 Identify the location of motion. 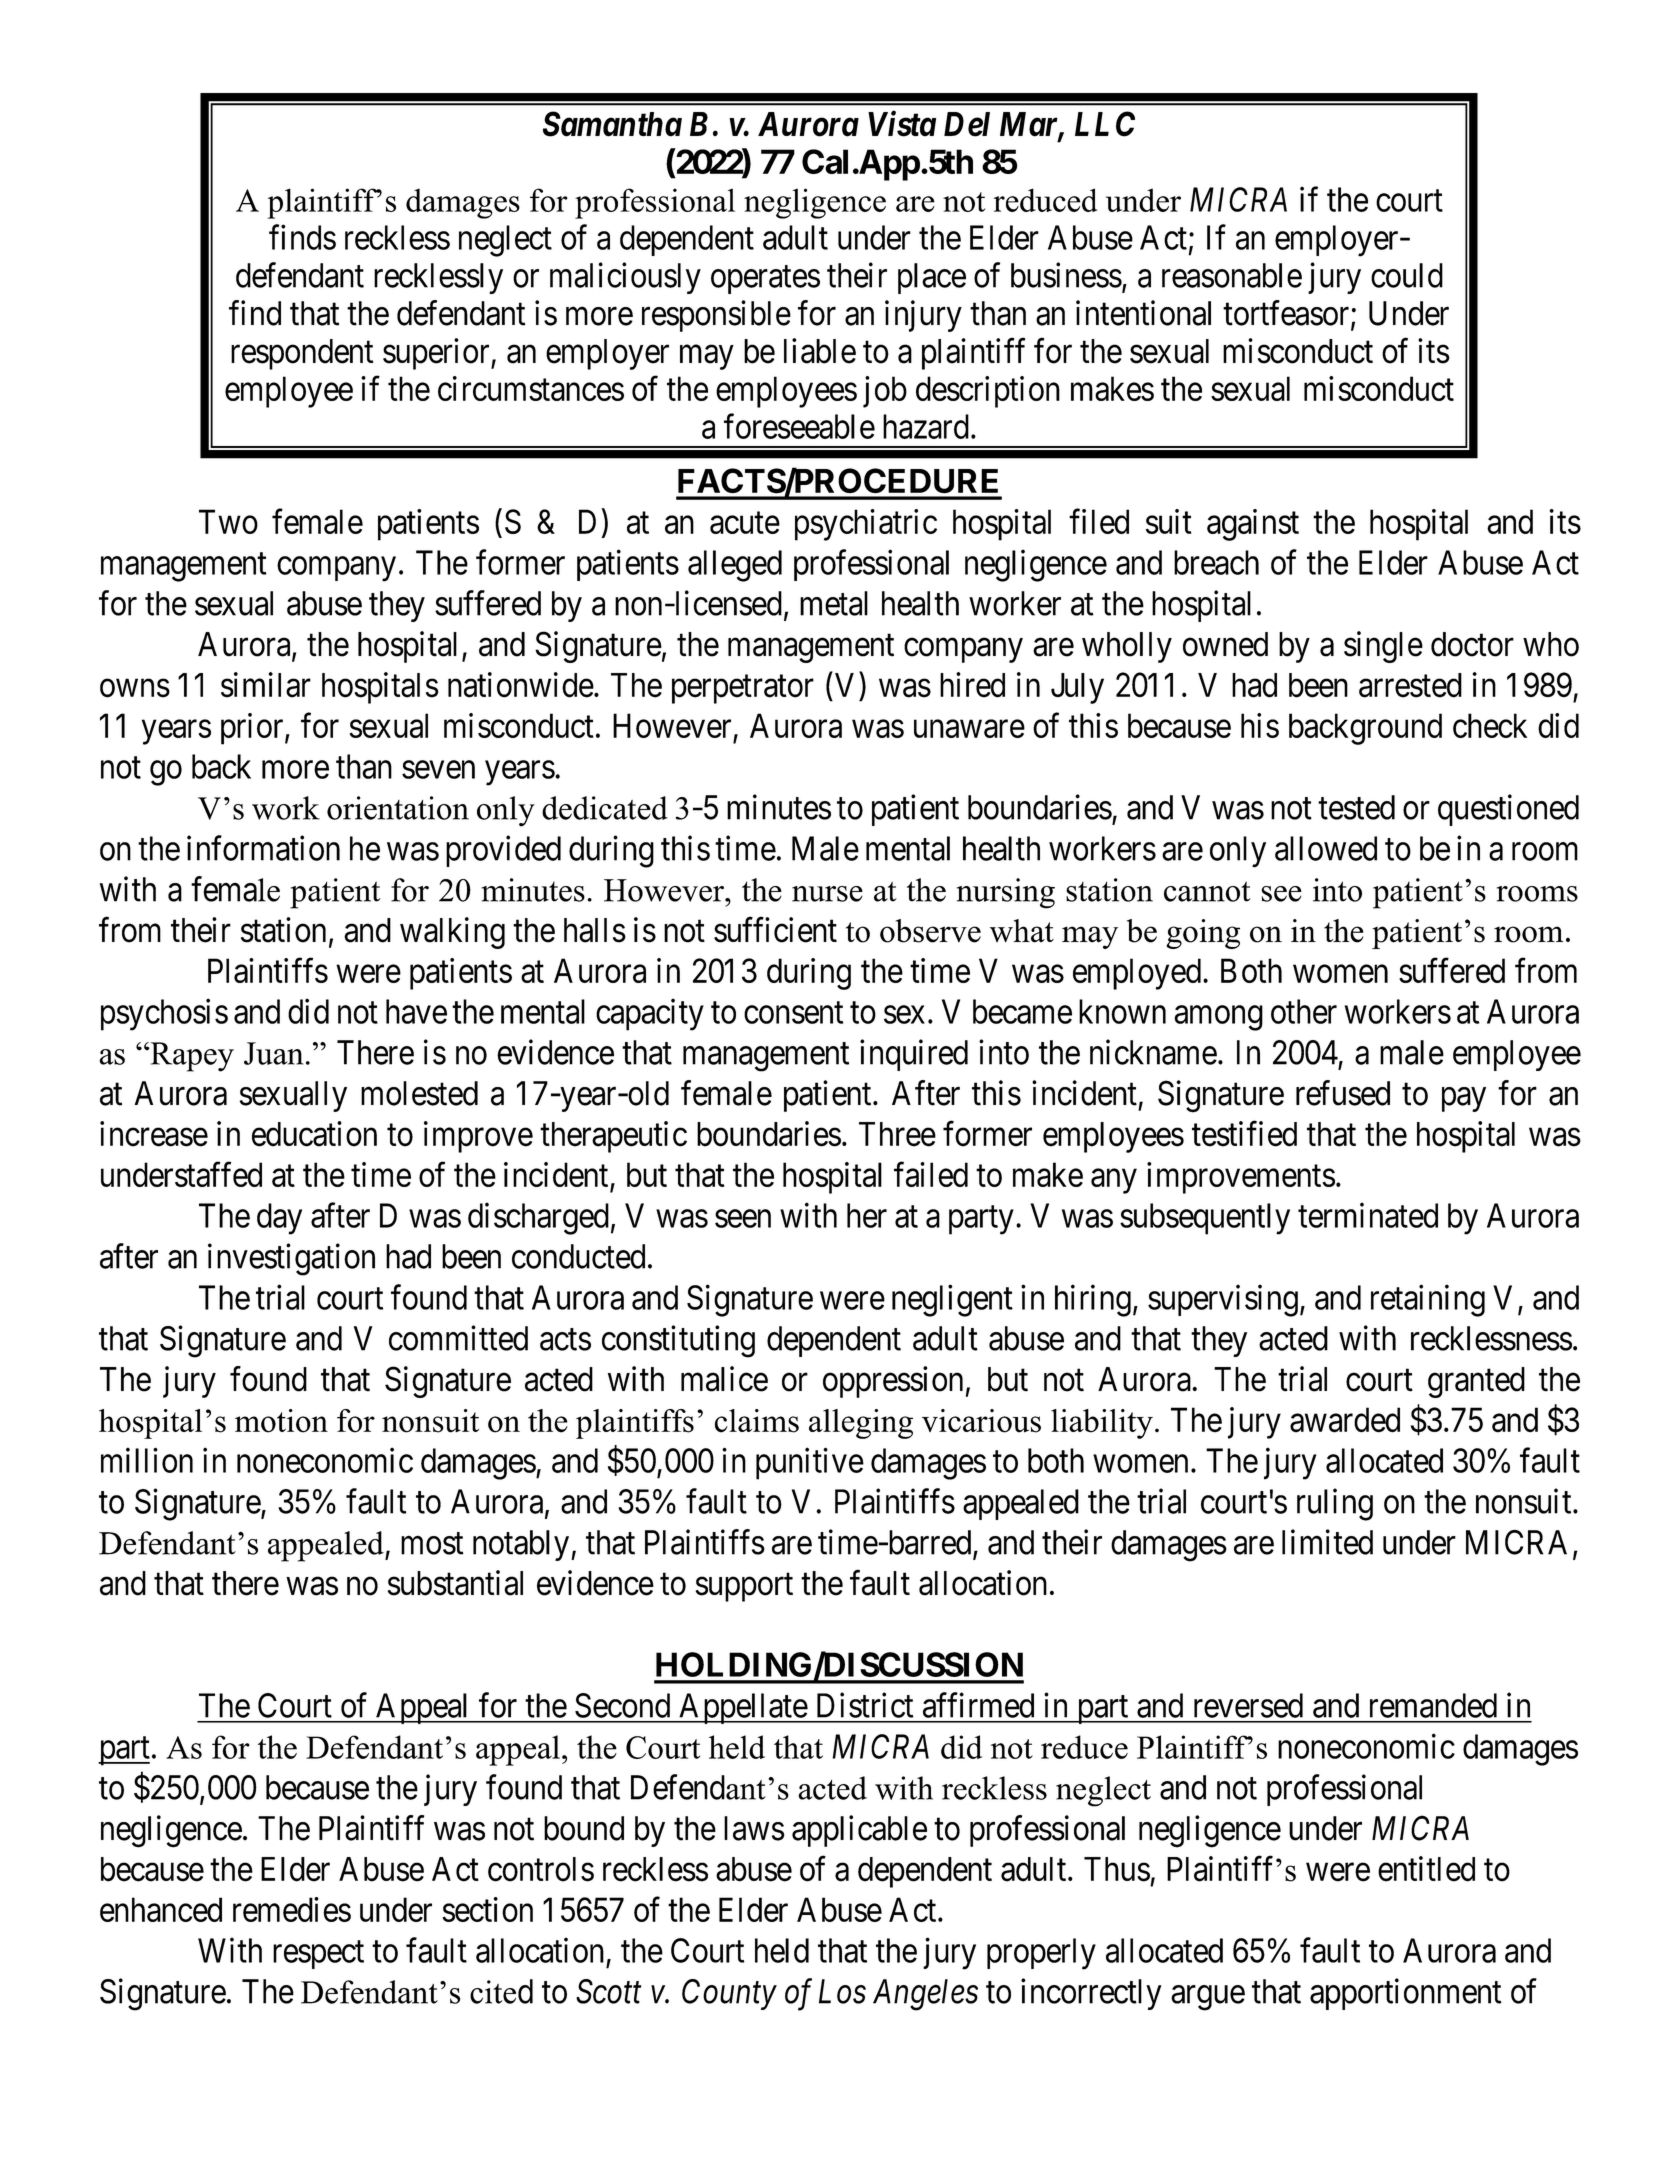
(281, 1421).
